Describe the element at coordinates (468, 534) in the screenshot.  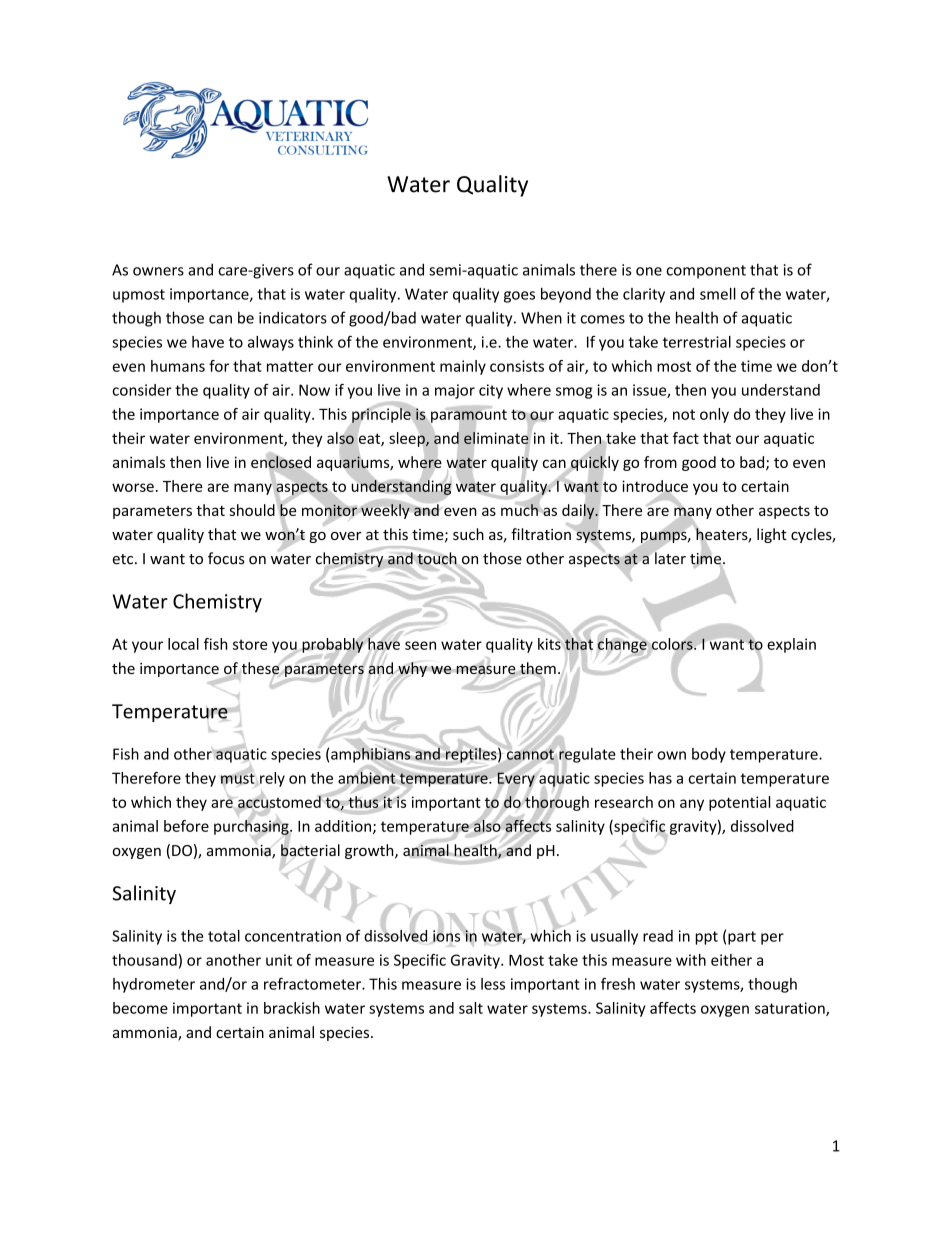
I see `such` at that location.
